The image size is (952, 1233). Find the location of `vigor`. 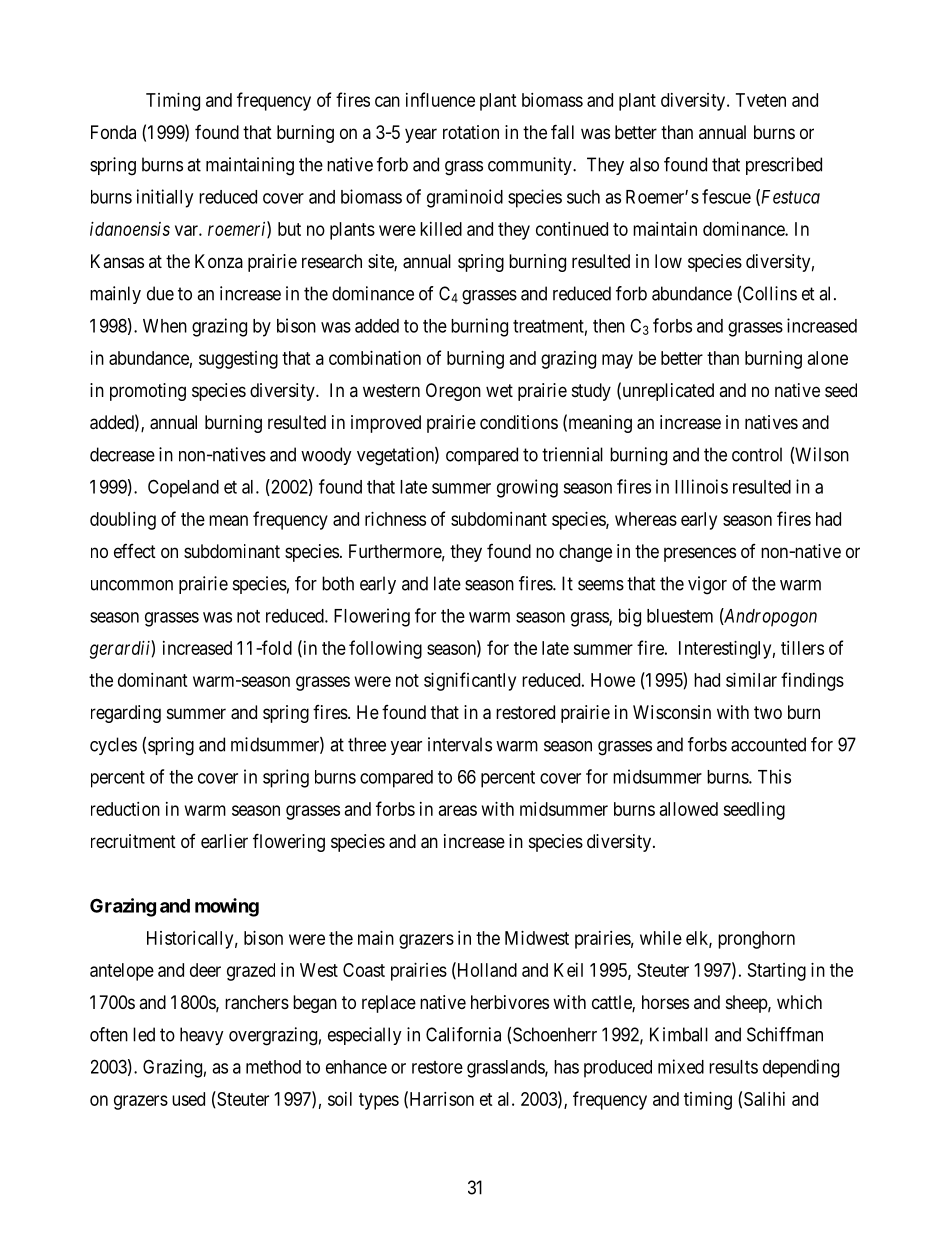

vigor is located at coordinates (707, 585).
